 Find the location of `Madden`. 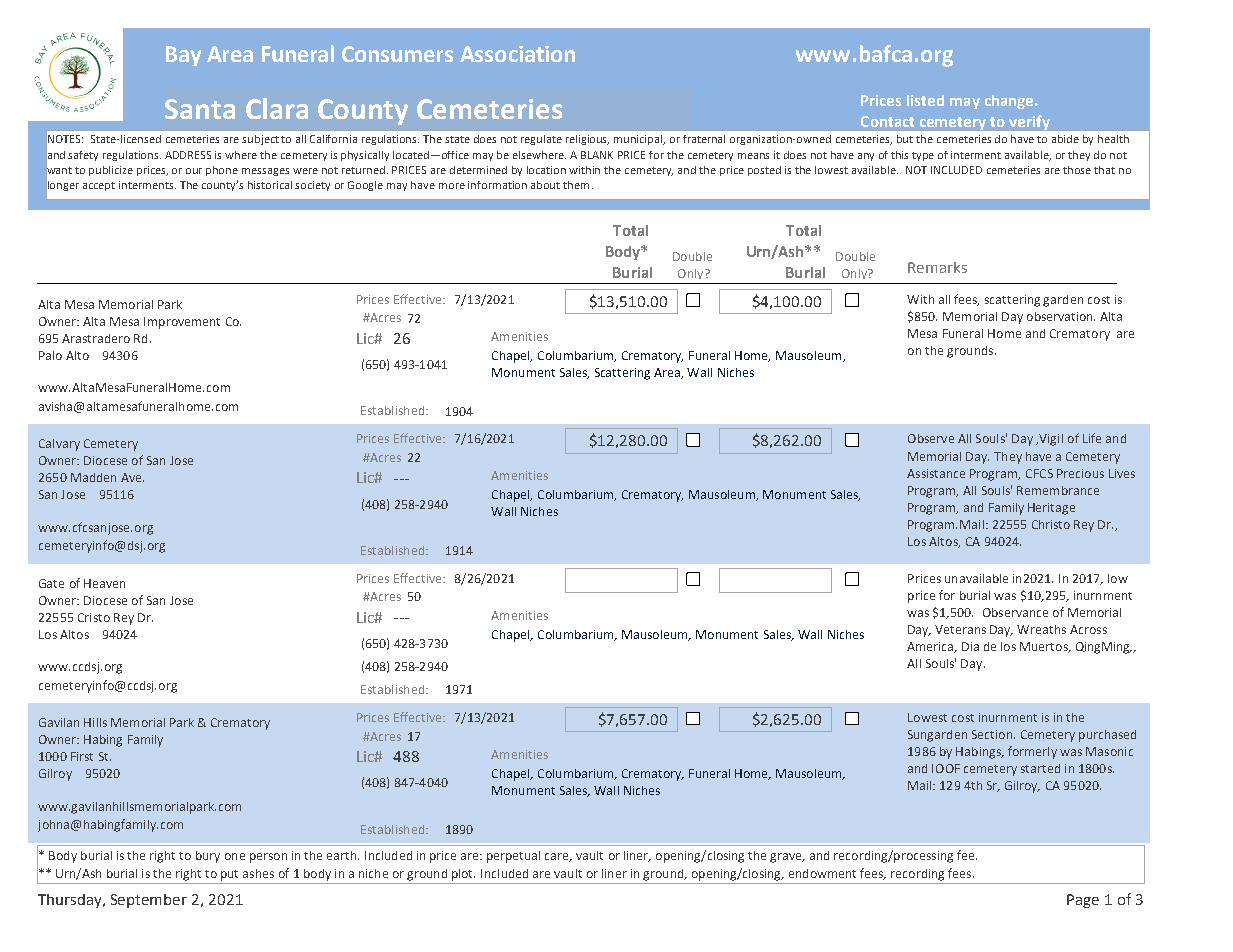

Madden is located at coordinates (93, 477).
